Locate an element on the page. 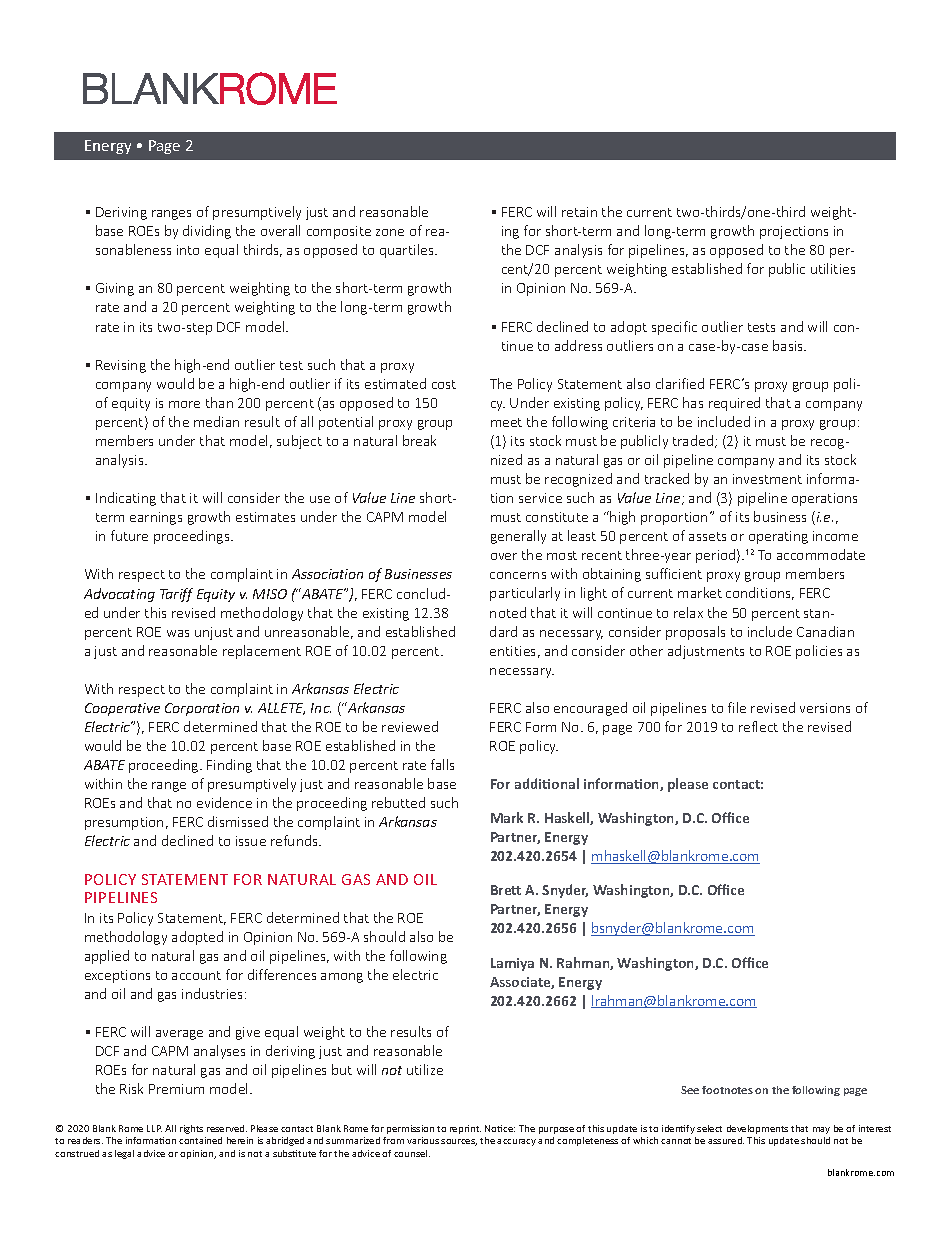  LLP is located at coordinates (154, 1128).
